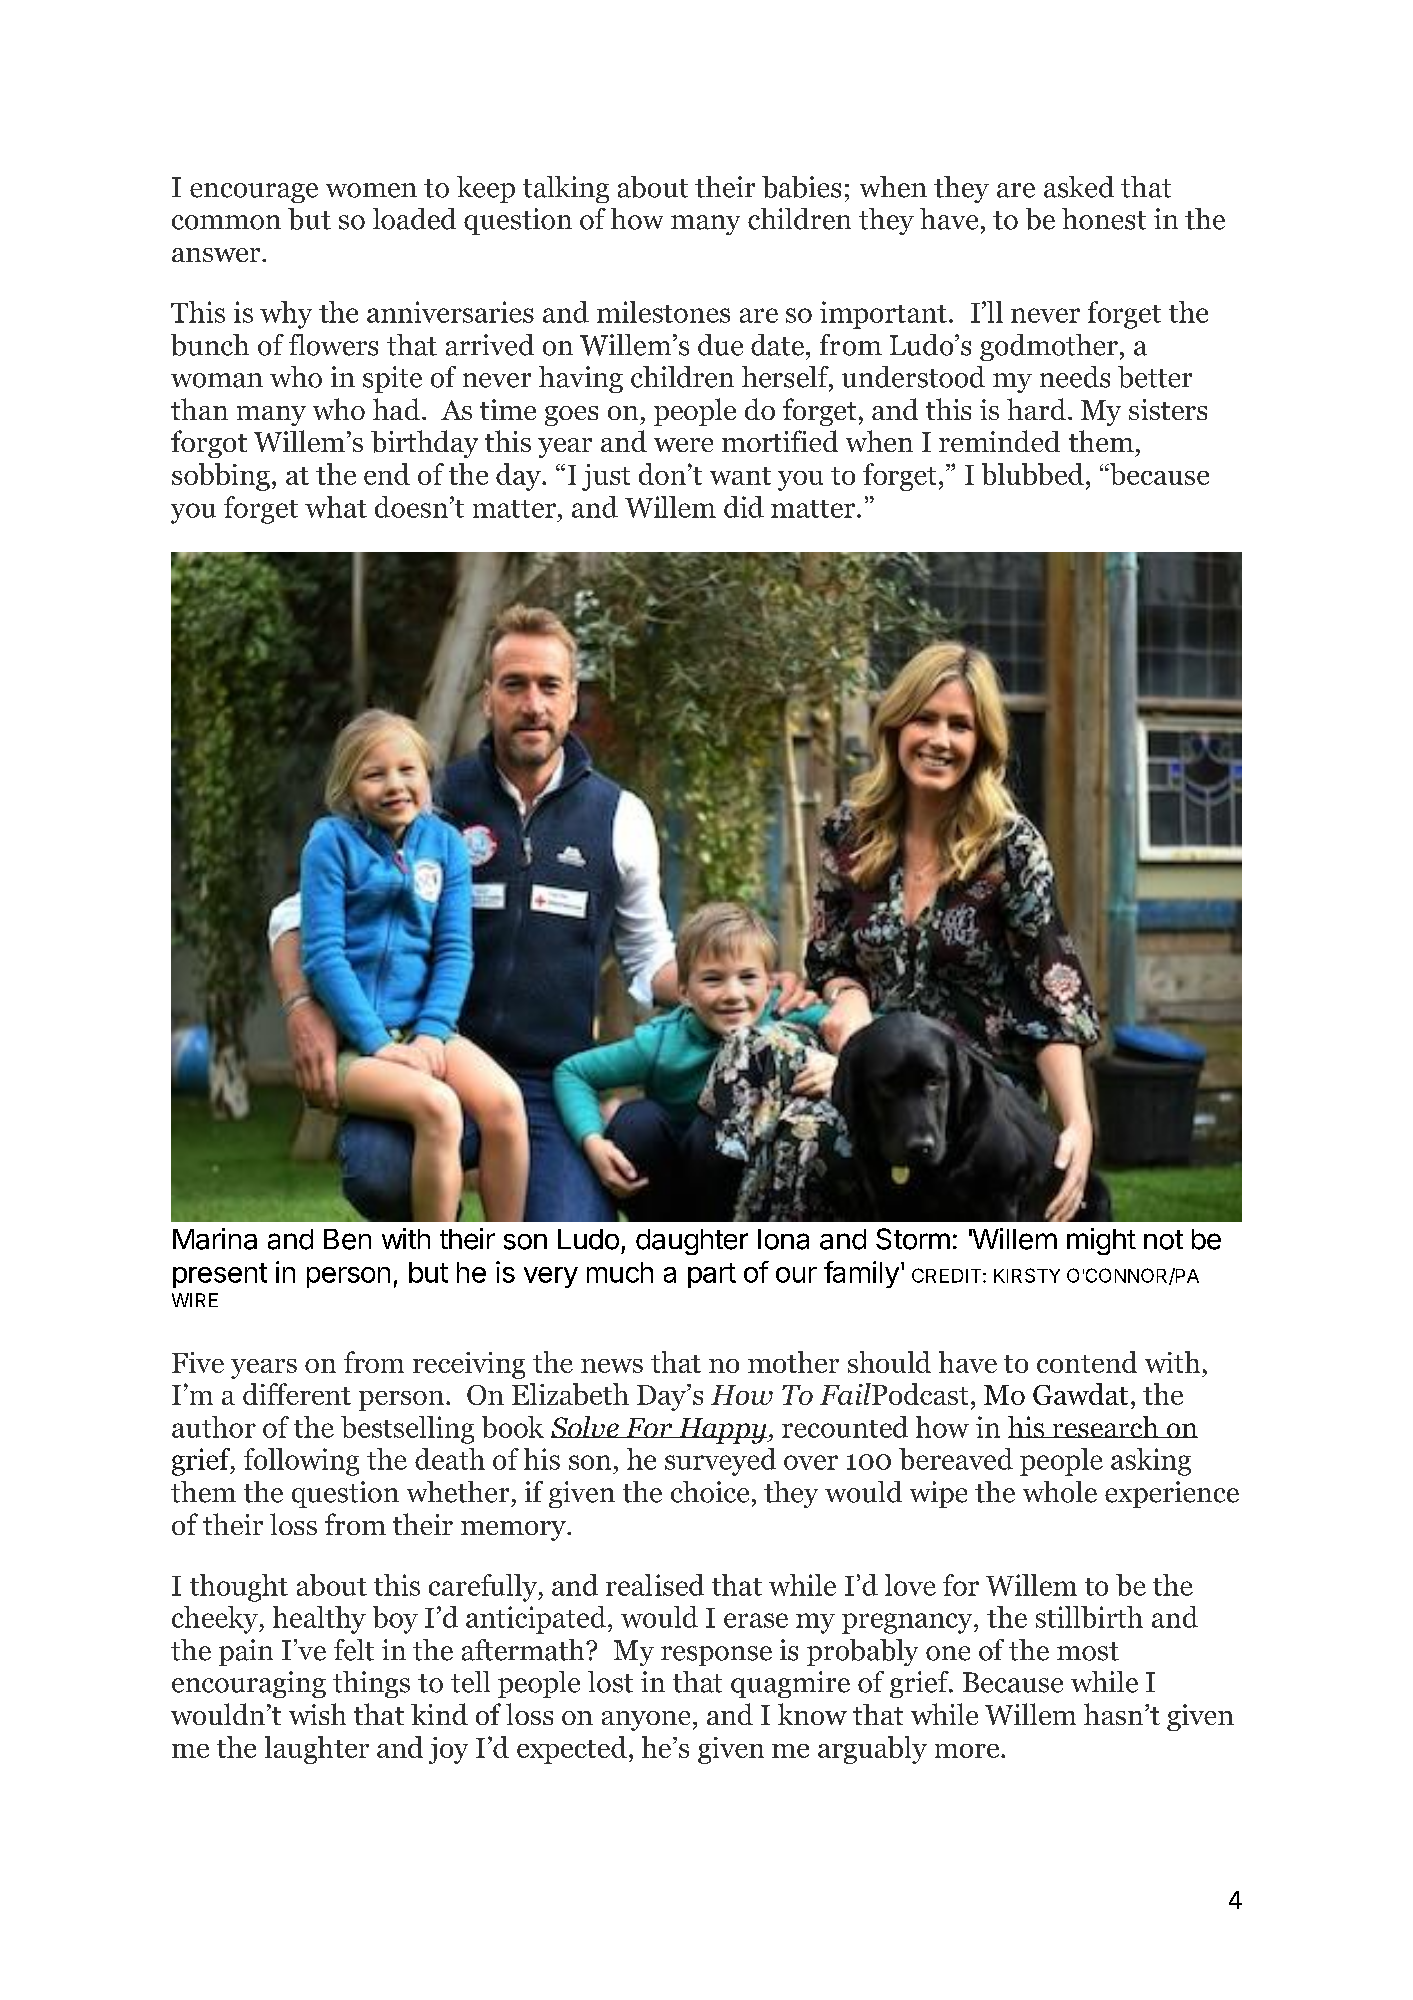 The width and height of the screenshot is (1413, 2000). I want to click on wish, so click(317, 1714).
